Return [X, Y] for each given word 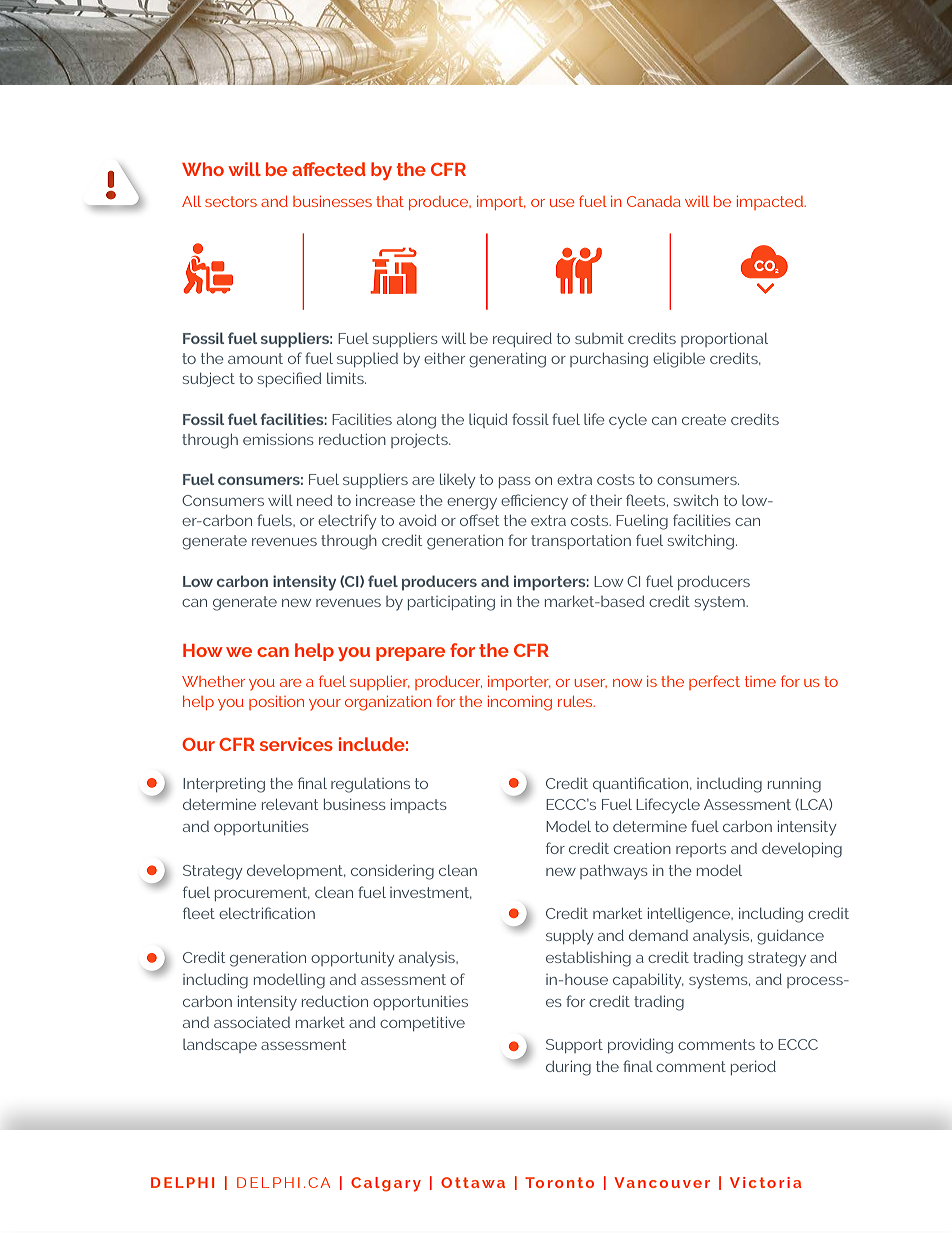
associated [252, 1022]
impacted [771, 203]
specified [289, 379]
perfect [714, 682]
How [203, 650]
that [390, 201]
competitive [422, 1024]
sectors [231, 201]
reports [701, 850]
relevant [290, 804]
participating [451, 603]
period [753, 1068]
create [704, 419]
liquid [488, 421]
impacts [419, 806]
